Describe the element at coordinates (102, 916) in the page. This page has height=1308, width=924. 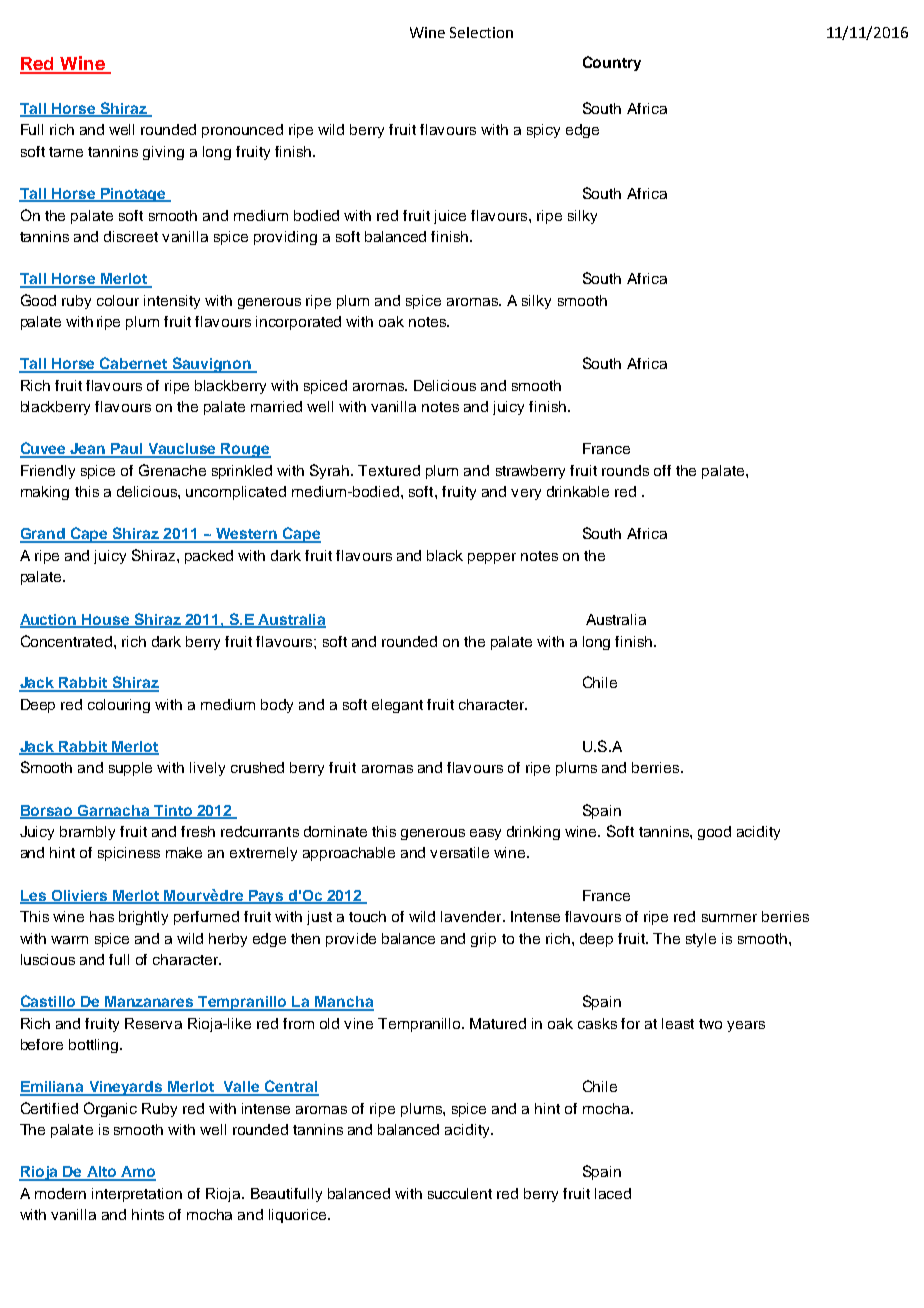
I see `has` at that location.
